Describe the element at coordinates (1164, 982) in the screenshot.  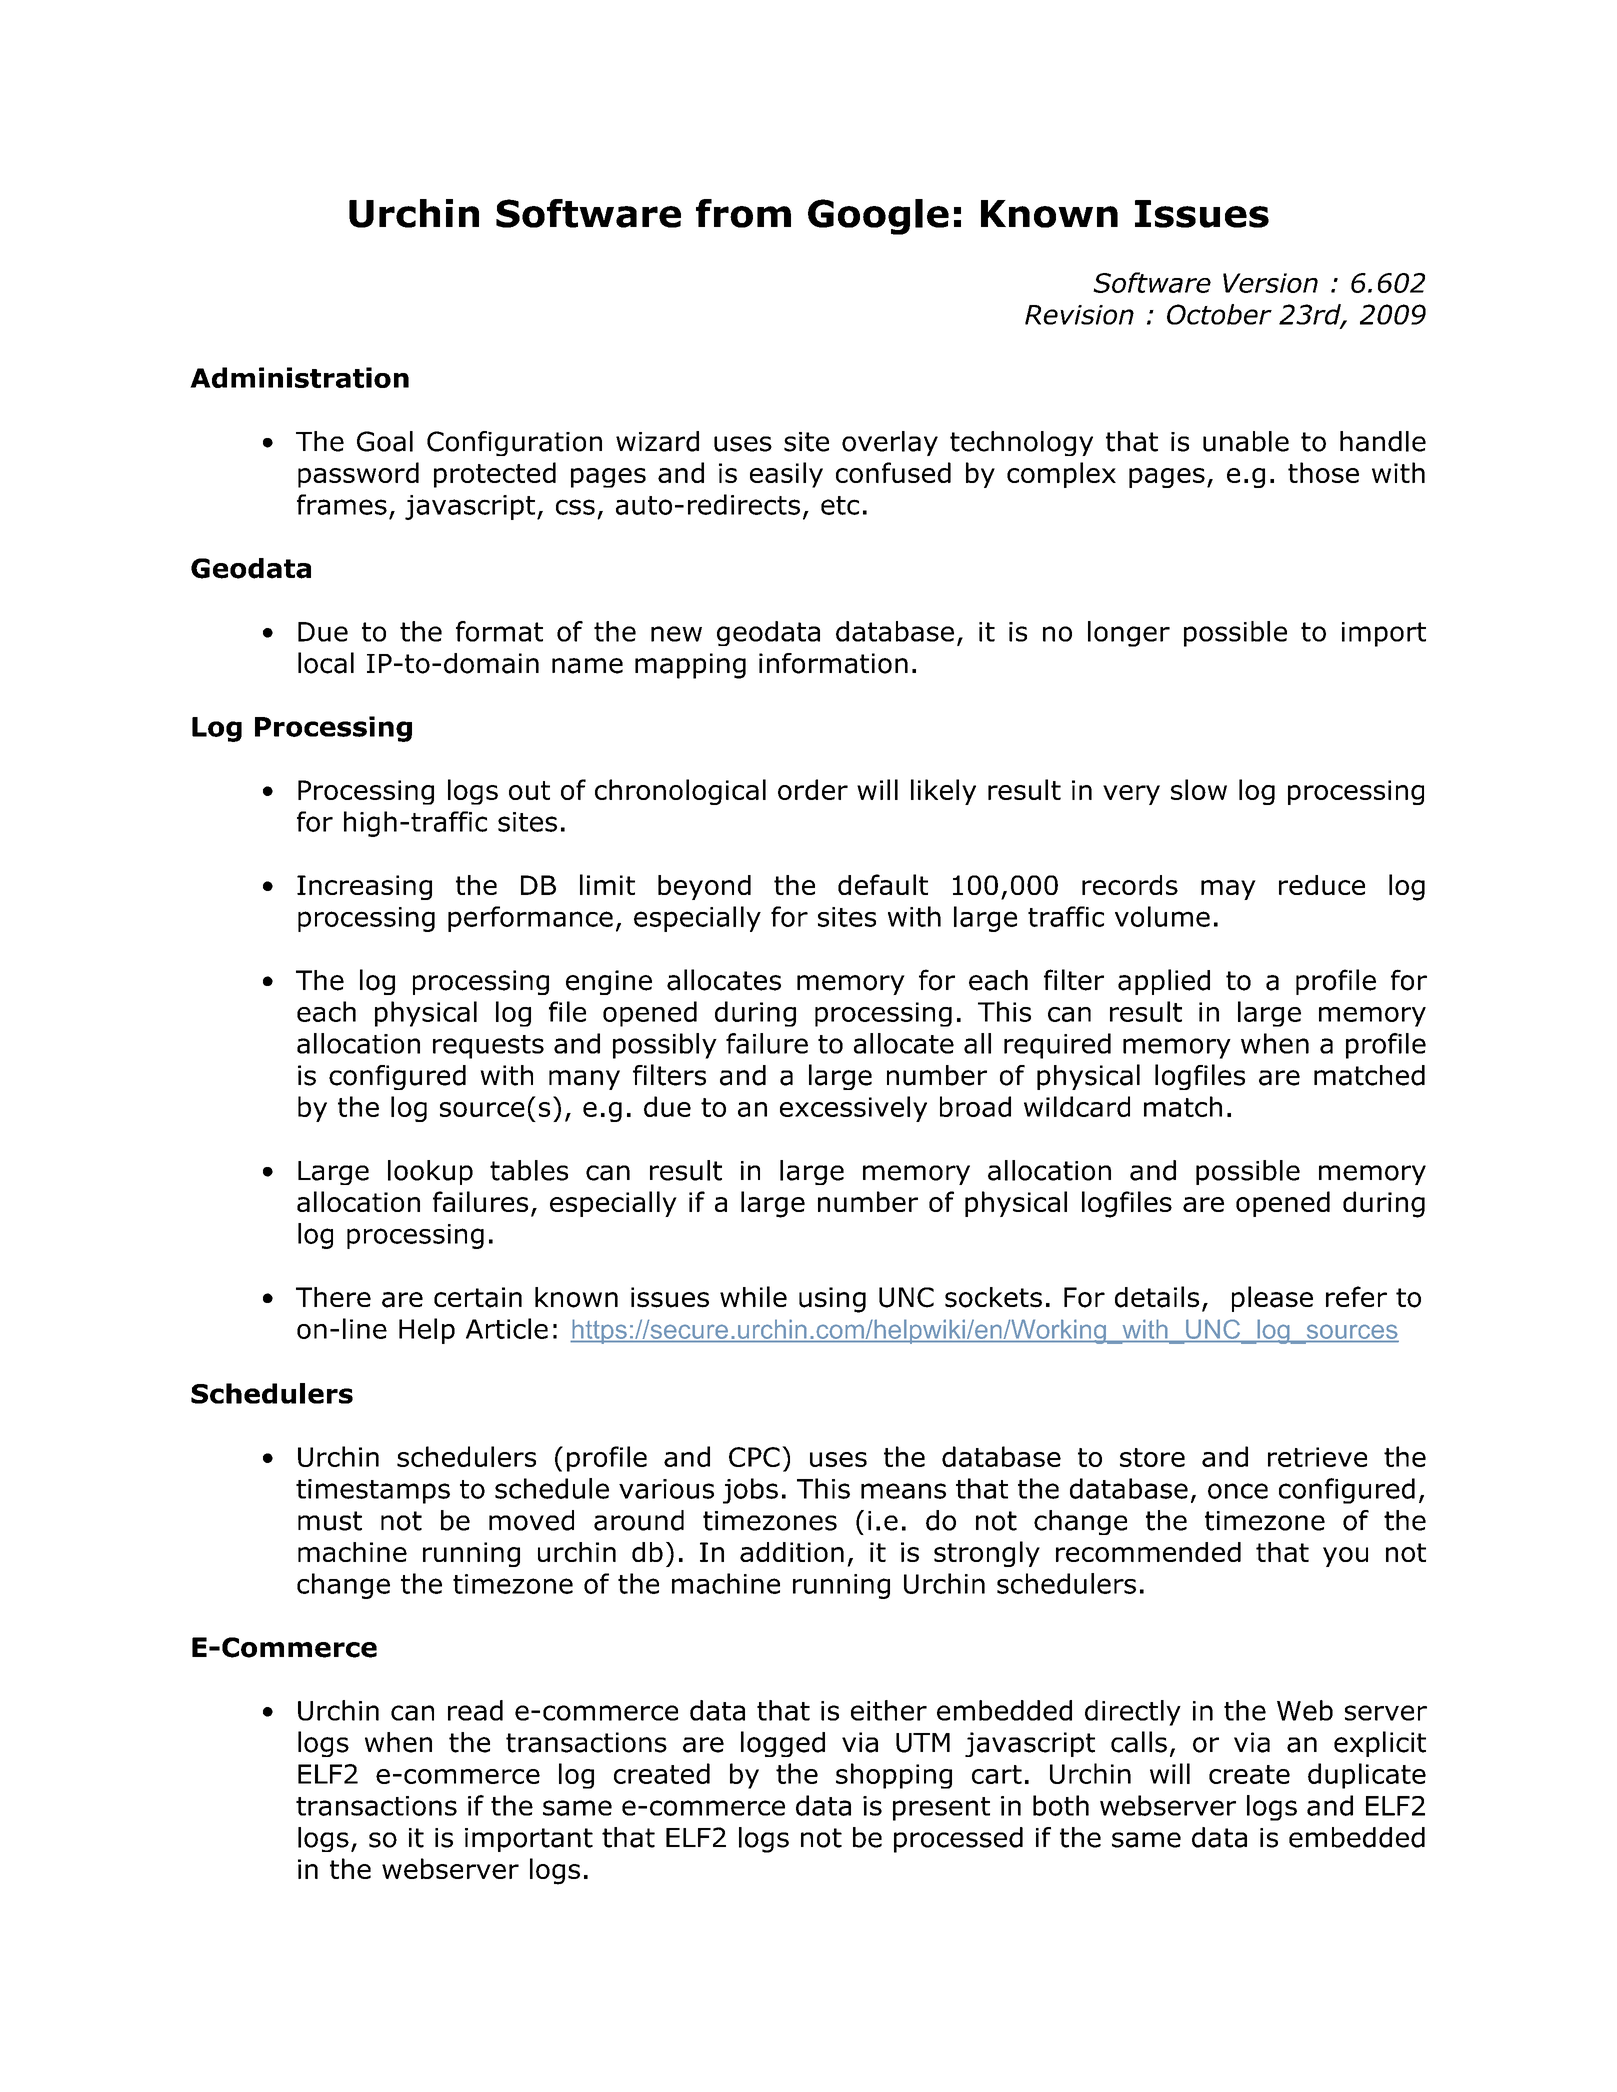
I see `applied` at that location.
